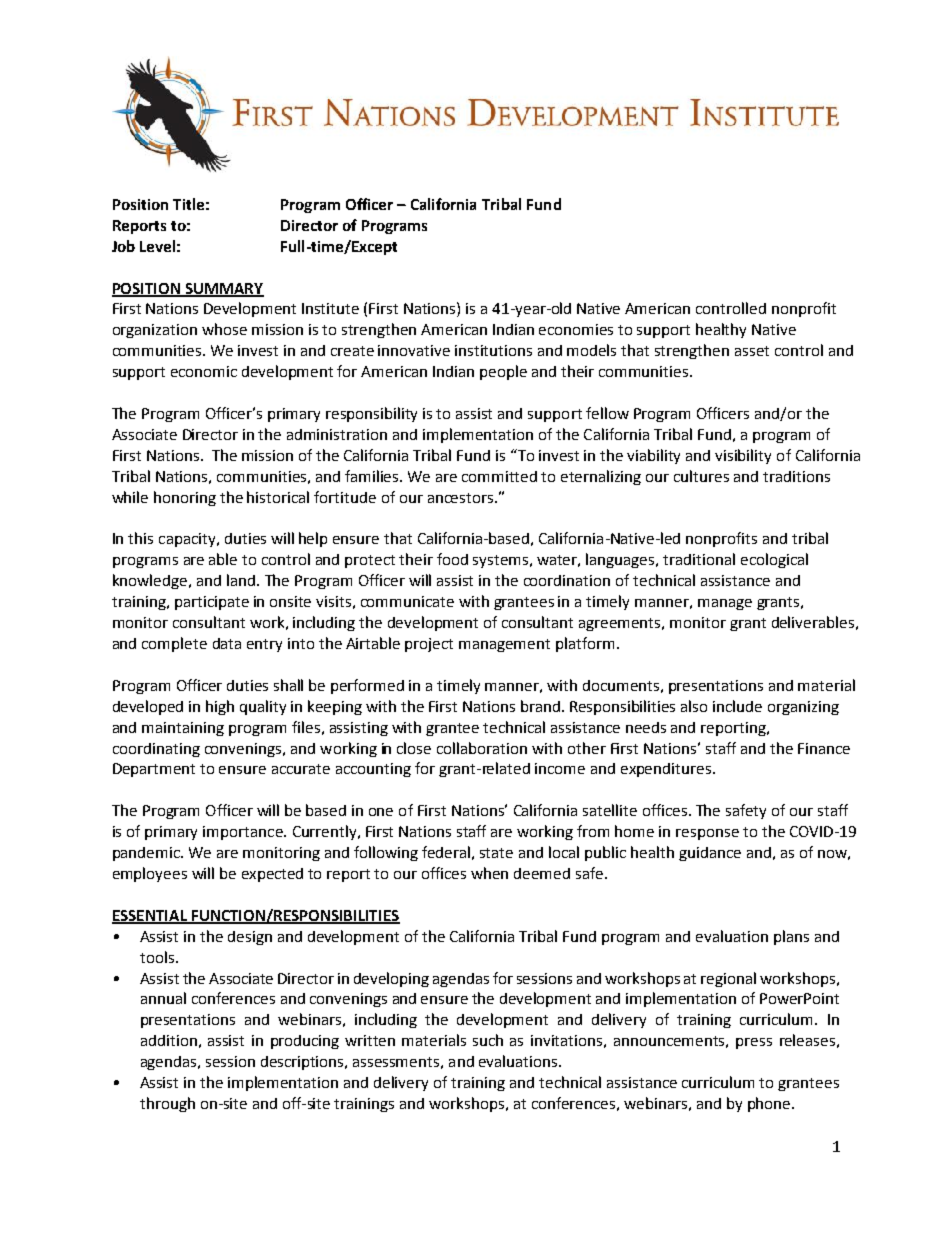 The height and width of the screenshot is (1233, 952). I want to click on response, so click(707, 834).
